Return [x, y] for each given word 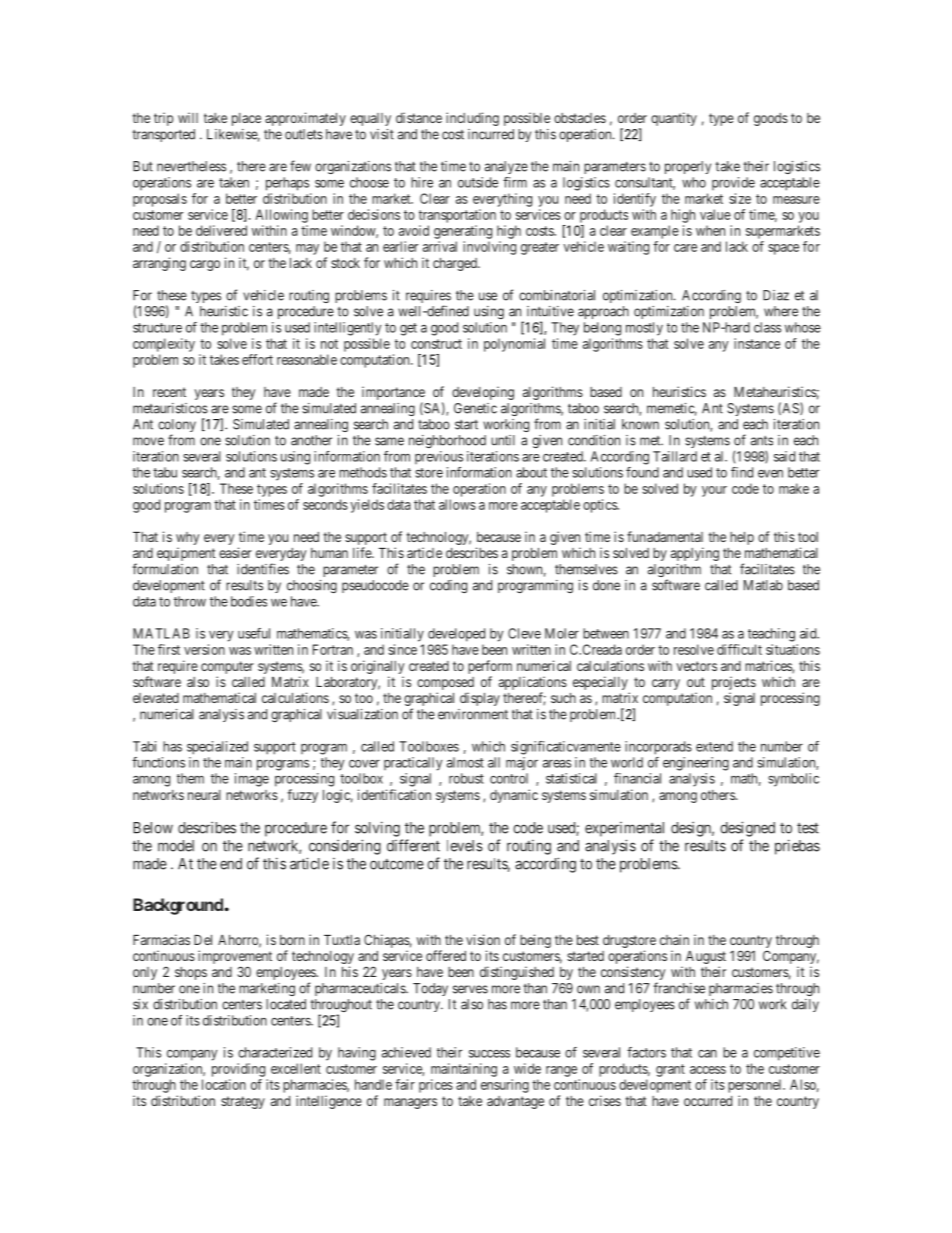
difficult [739, 649]
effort [257, 359]
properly [688, 167]
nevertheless [191, 166]
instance [757, 343]
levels [465, 846]
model [176, 846]
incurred [491, 134]
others [719, 795]
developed [456, 635]
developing [483, 393]
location [224, 1084]
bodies [249, 601]
